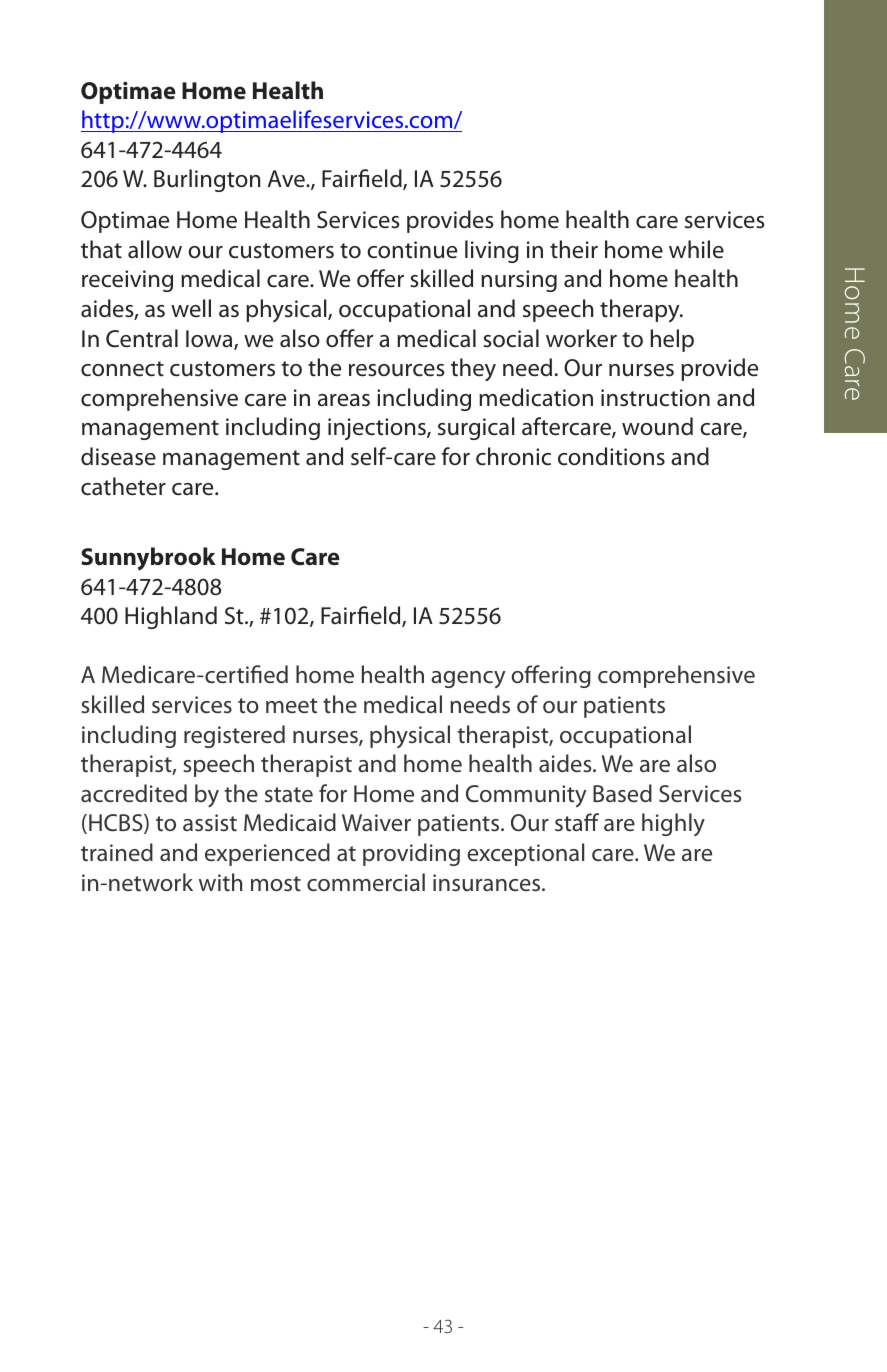  Describe the element at coordinates (622, 793) in the image. I see `Based` at that location.
